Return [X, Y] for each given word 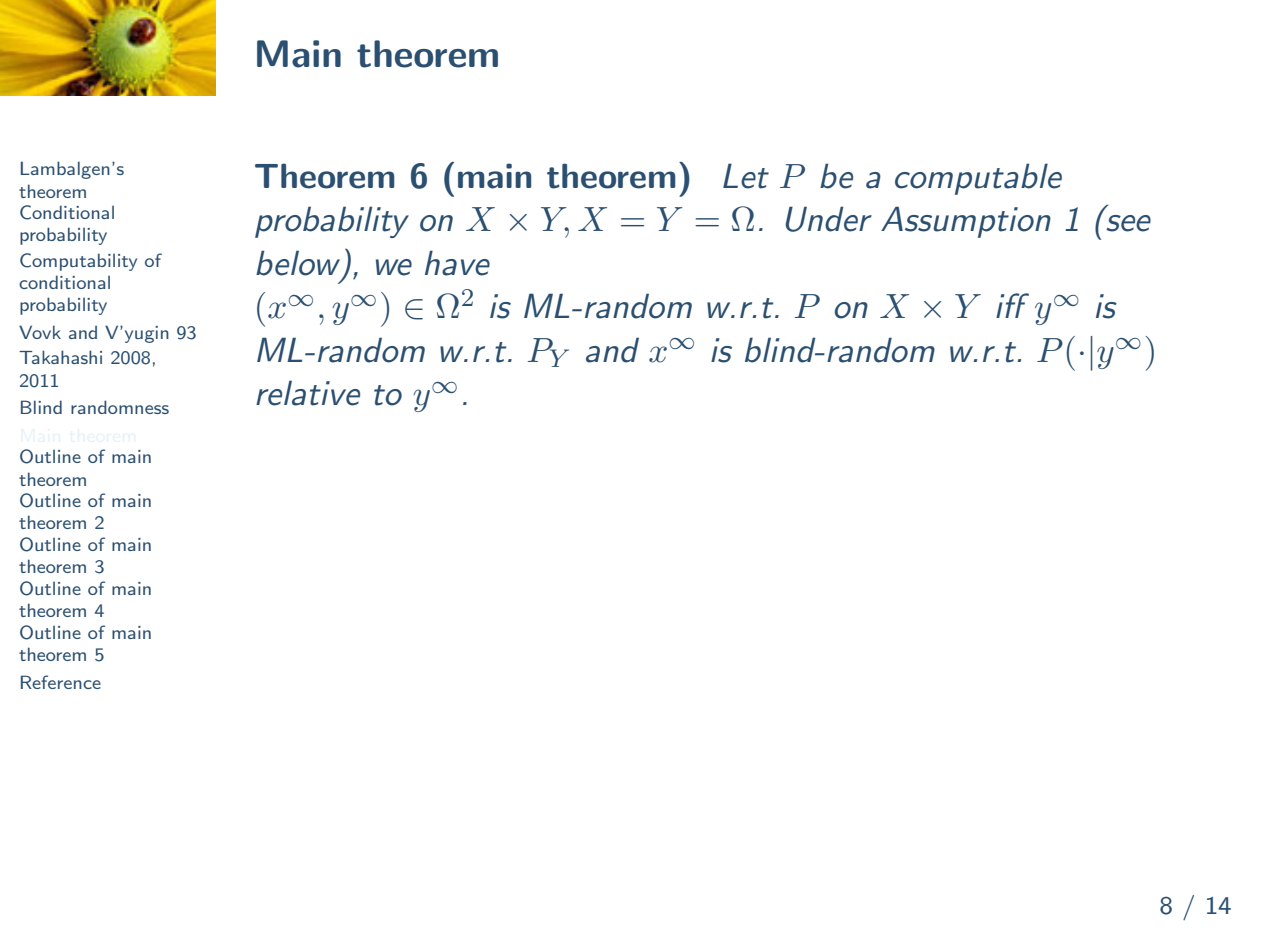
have [457, 263]
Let [746, 176]
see [1128, 223]
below [298, 263]
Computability [78, 262]
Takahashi [60, 357]
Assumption [966, 222]
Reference [61, 682]
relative [308, 393]
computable [978, 179]
